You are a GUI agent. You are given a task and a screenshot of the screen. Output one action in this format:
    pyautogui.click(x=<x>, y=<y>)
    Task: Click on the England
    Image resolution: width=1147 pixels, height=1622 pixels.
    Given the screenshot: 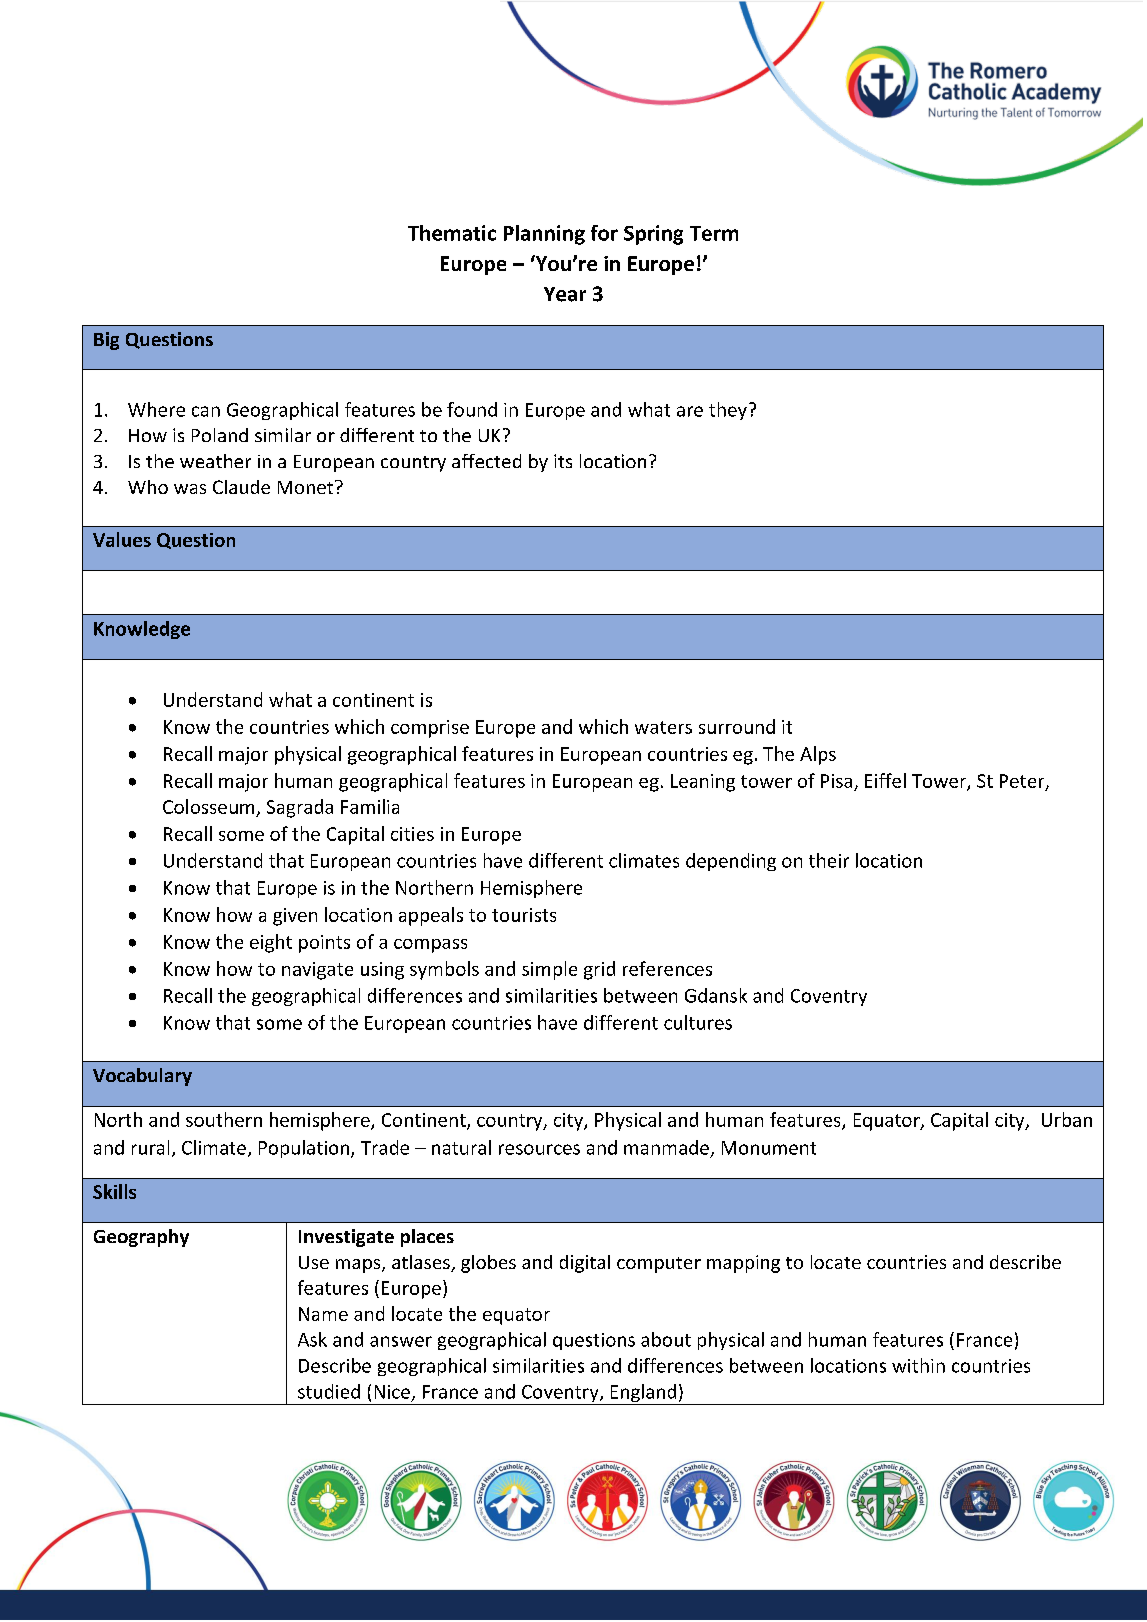 What is the action you would take?
    pyautogui.click(x=643, y=1394)
